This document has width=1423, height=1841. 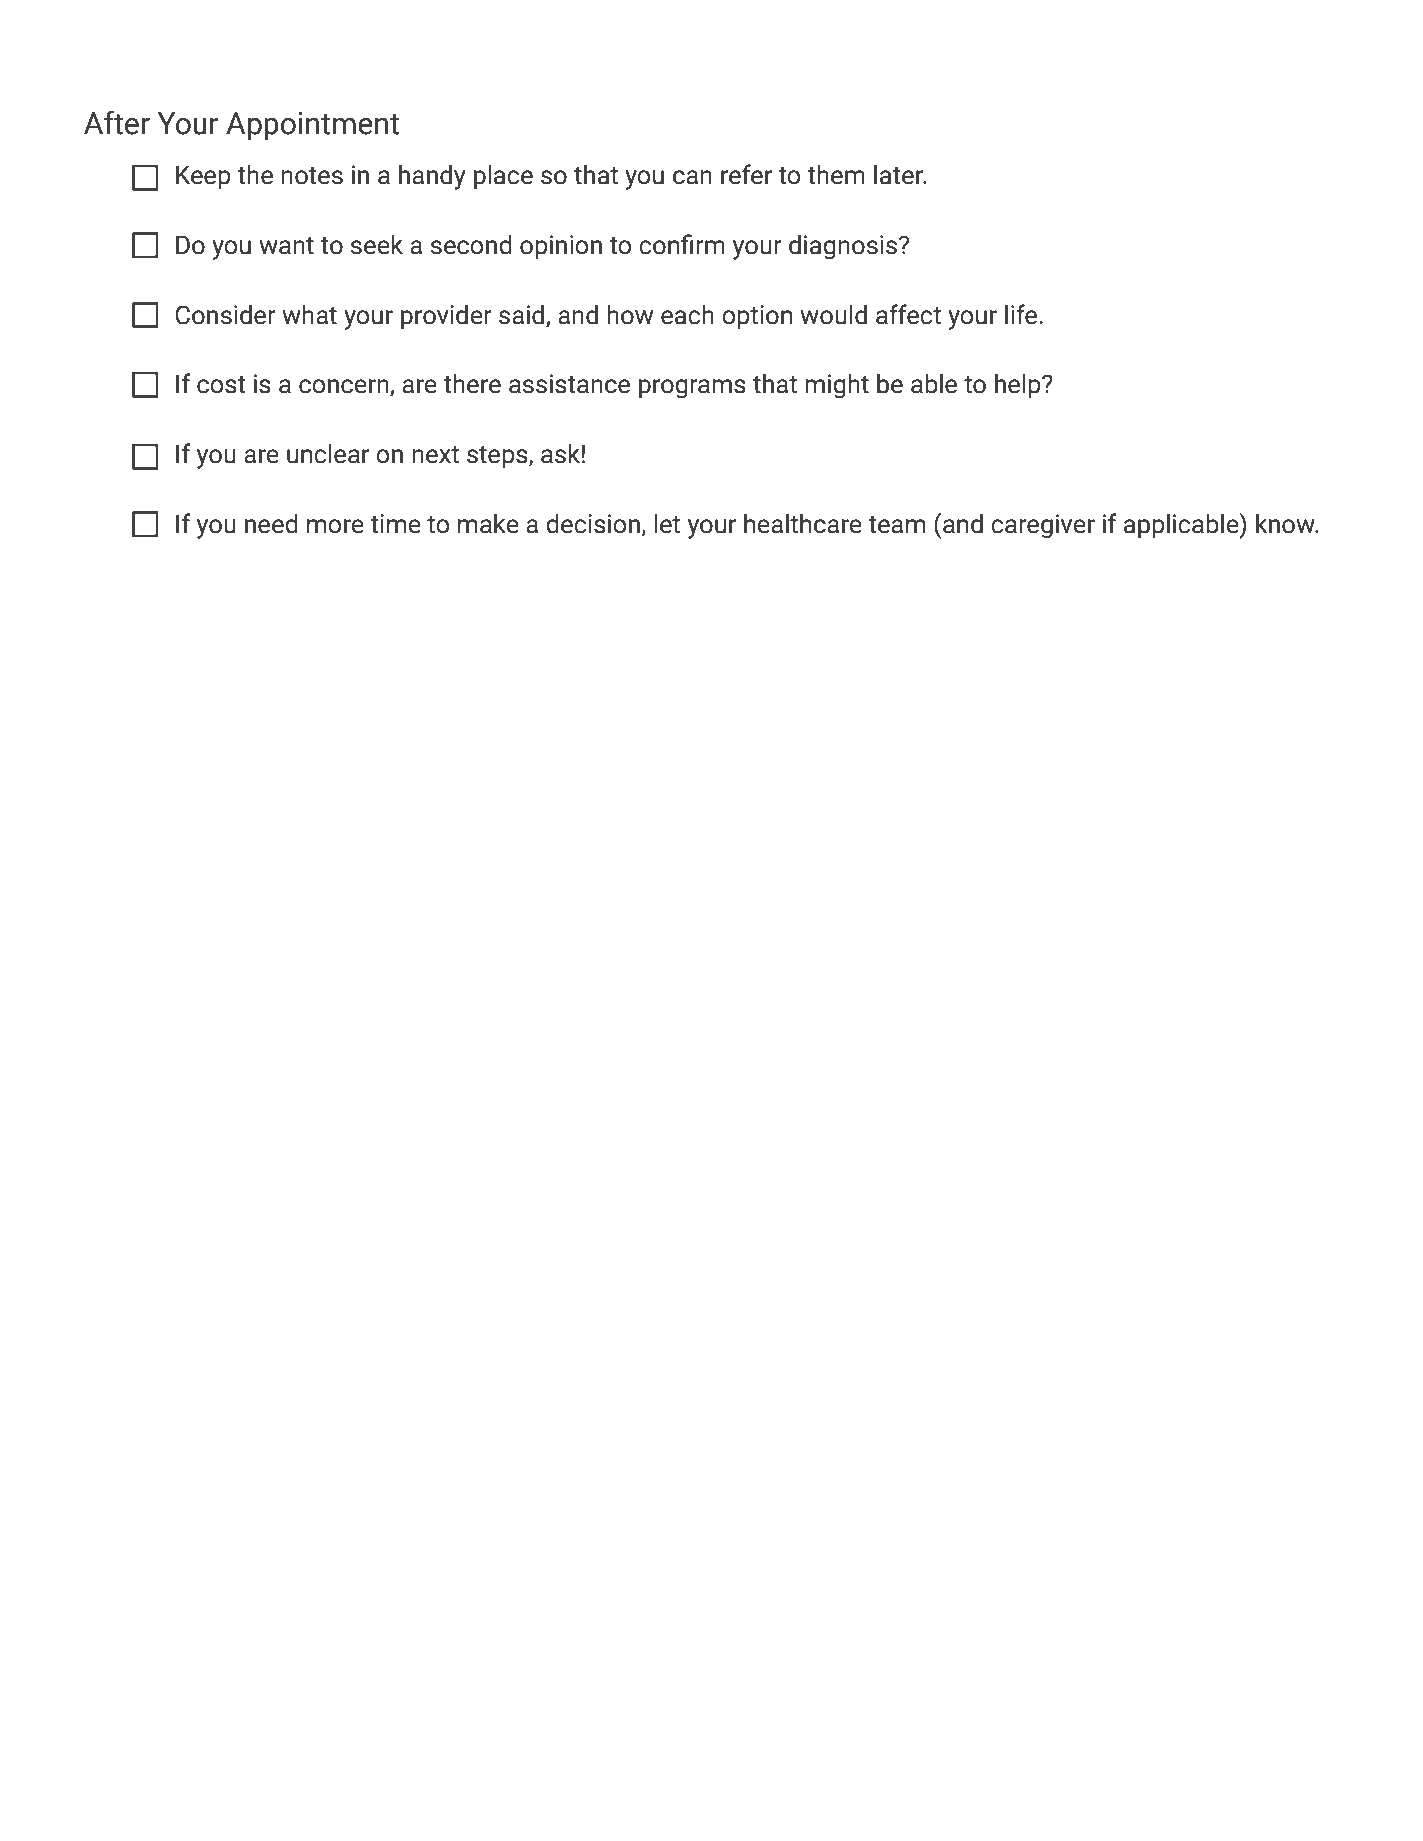 What do you see at coordinates (312, 126) in the document?
I see `Appointment` at bounding box center [312, 126].
